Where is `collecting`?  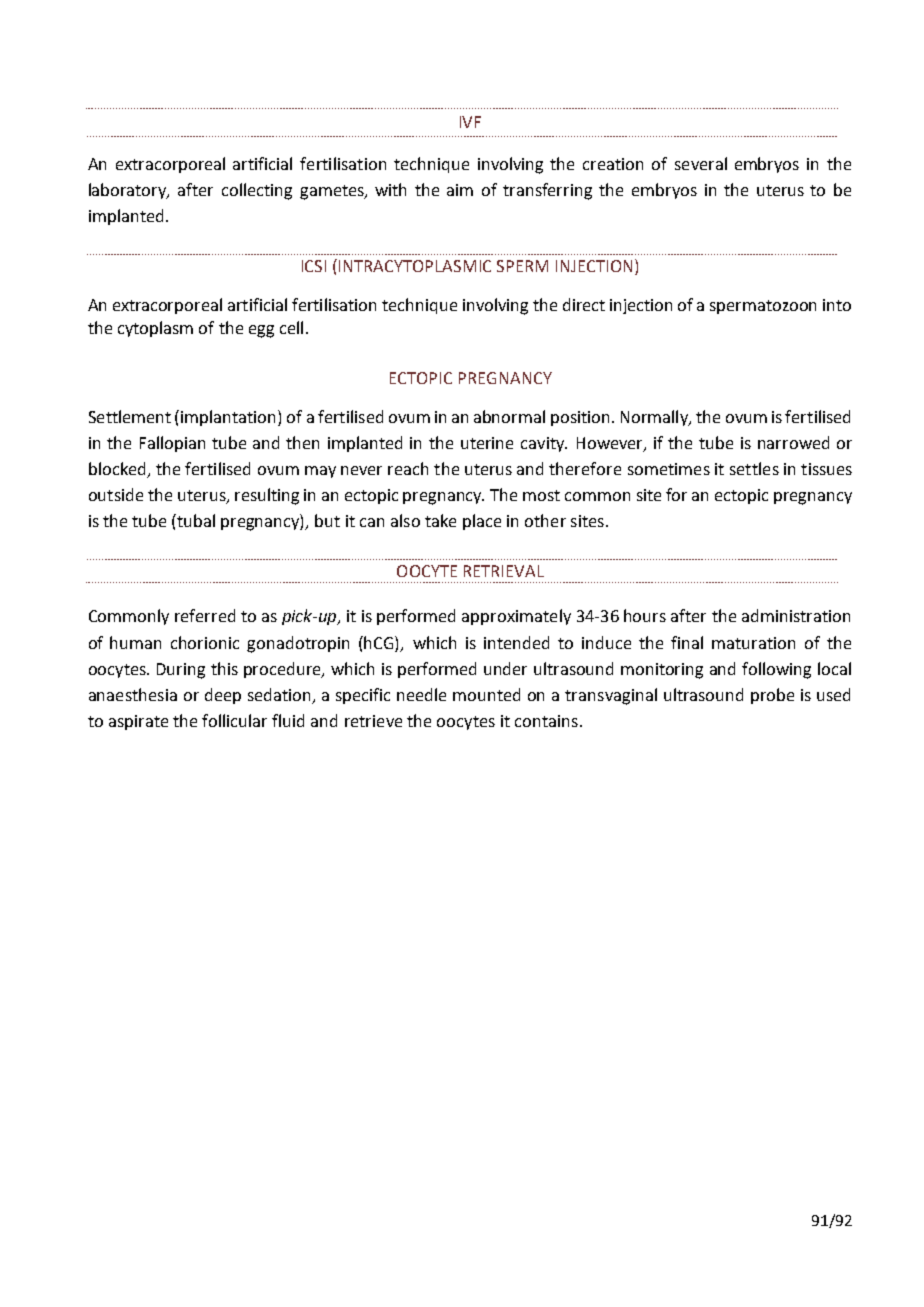
collecting is located at coordinates (257, 191).
